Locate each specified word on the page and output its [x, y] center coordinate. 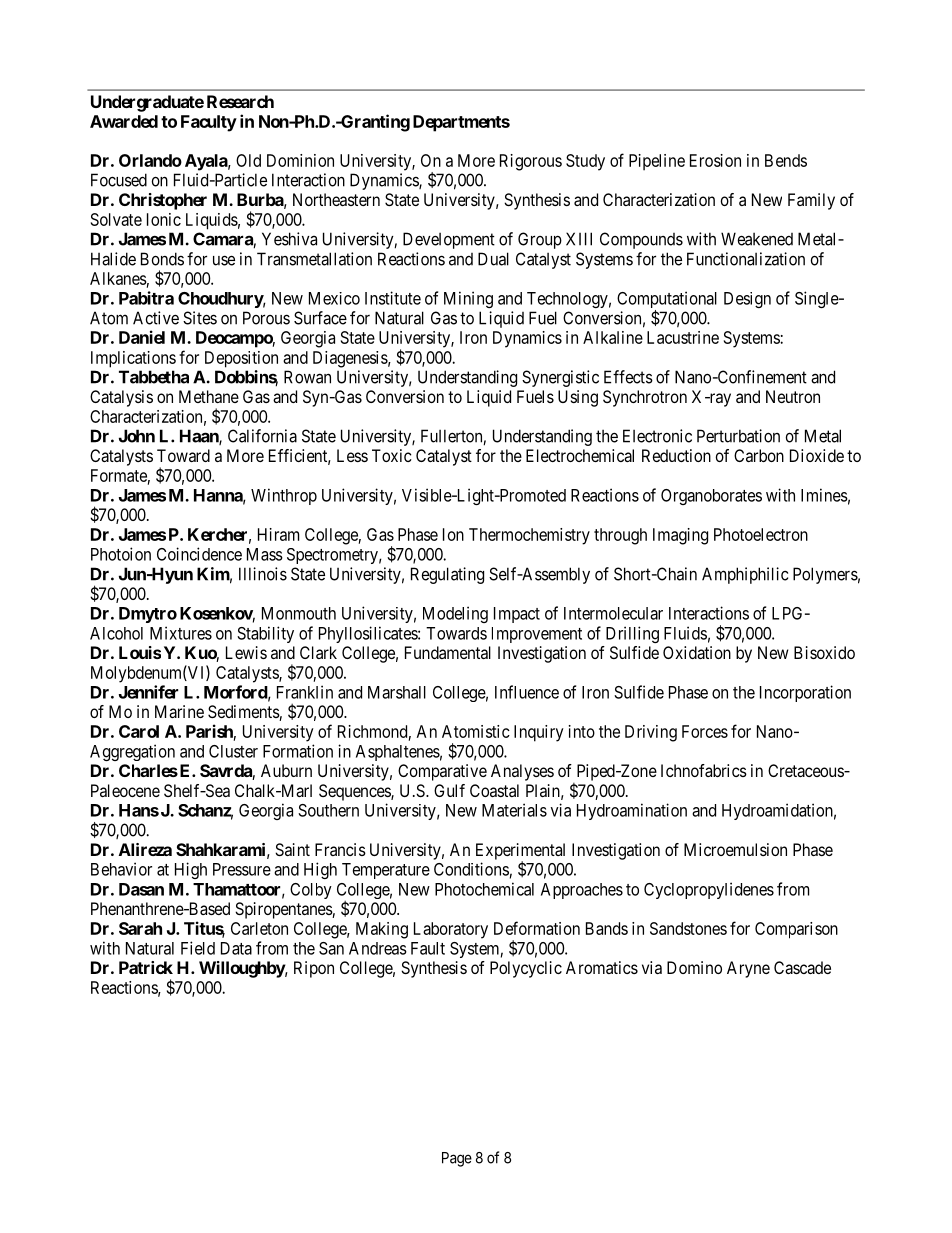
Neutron [793, 396]
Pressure [242, 869]
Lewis [246, 652]
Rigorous [531, 162]
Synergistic [560, 378]
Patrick [146, 967]
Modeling [455, 614]
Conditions [471, 869]
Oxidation [697, 652]
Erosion [715, 160]
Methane [209, 396]
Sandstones [688, 928]
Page [457, 1159]
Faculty [209, 123]
